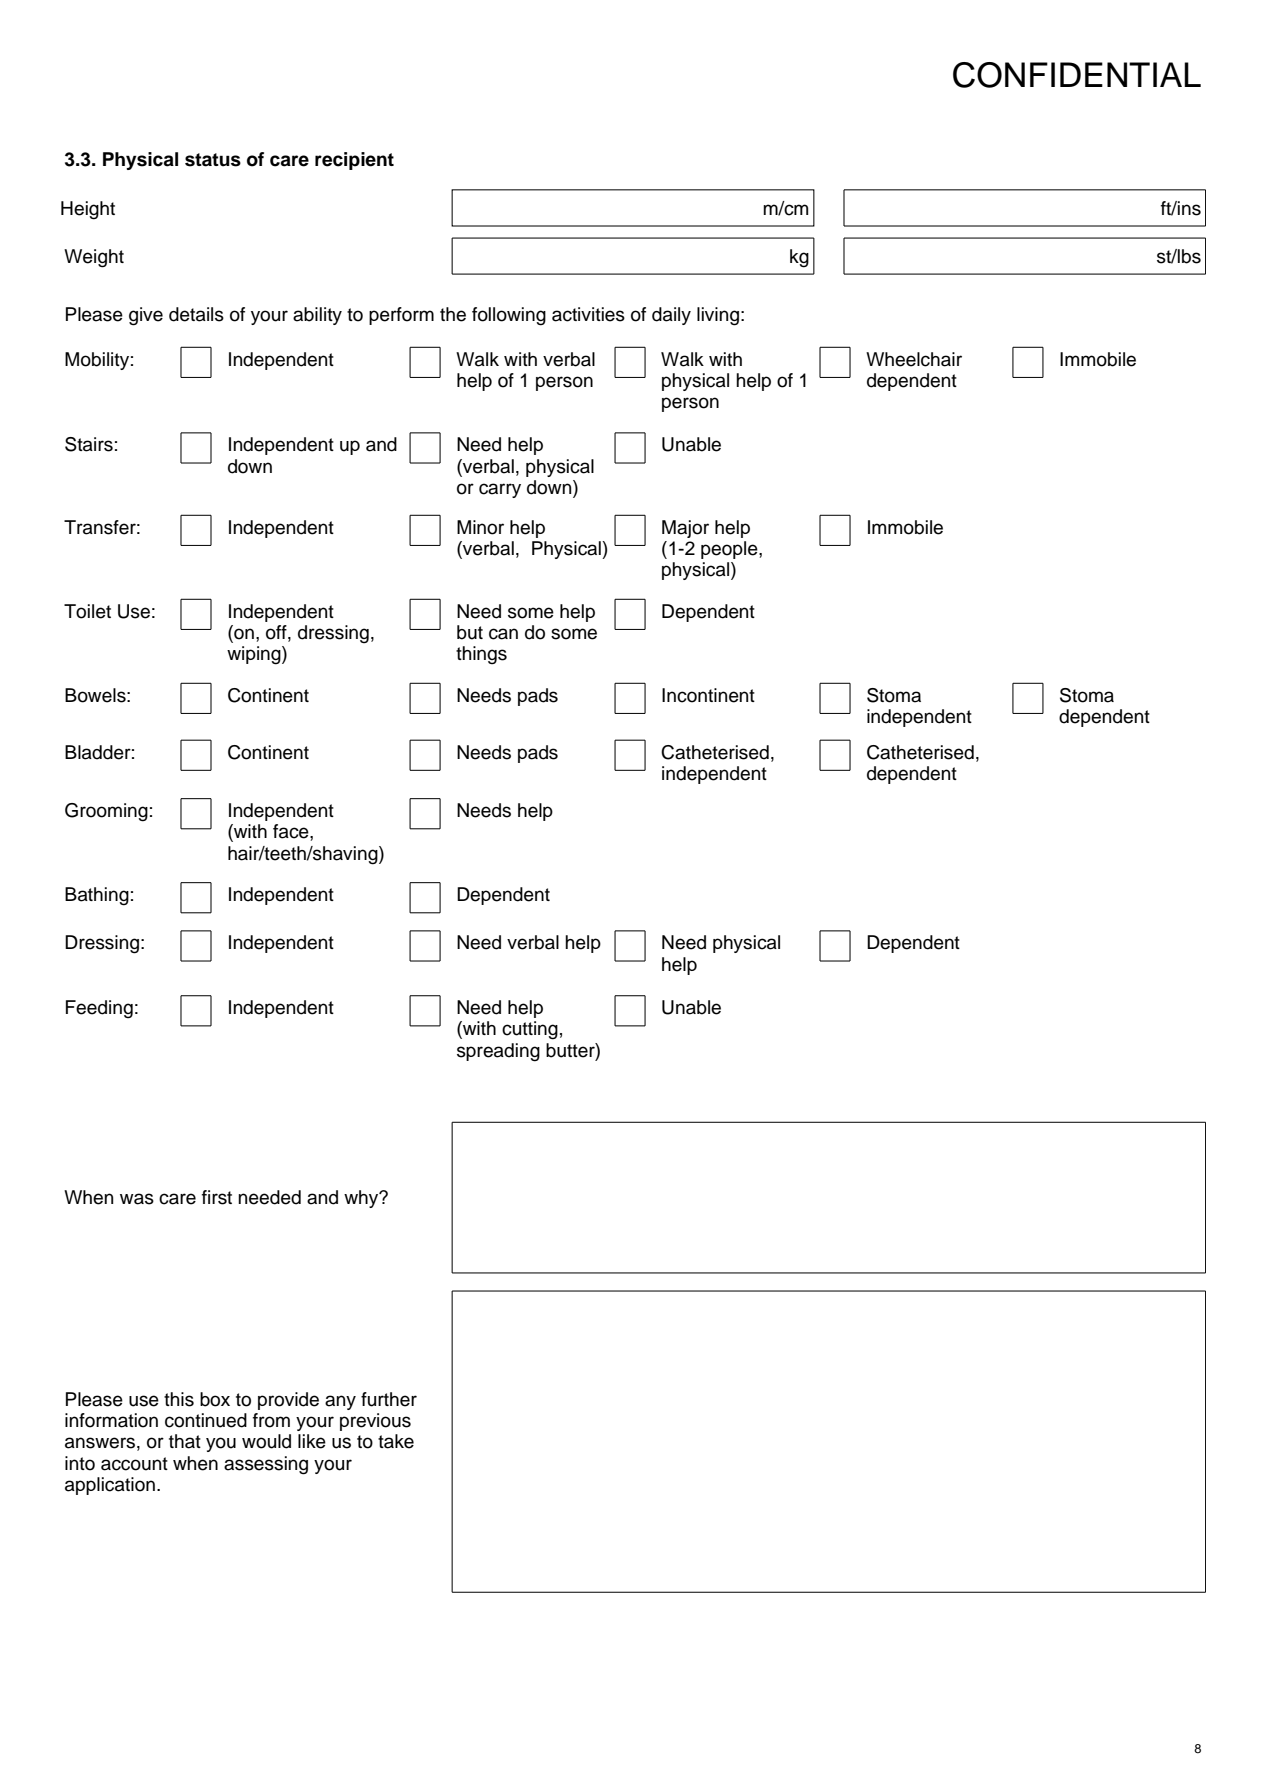 The width and height of the screenshot is (1266, 1790). I want to click on that, so click(185, 1441).
